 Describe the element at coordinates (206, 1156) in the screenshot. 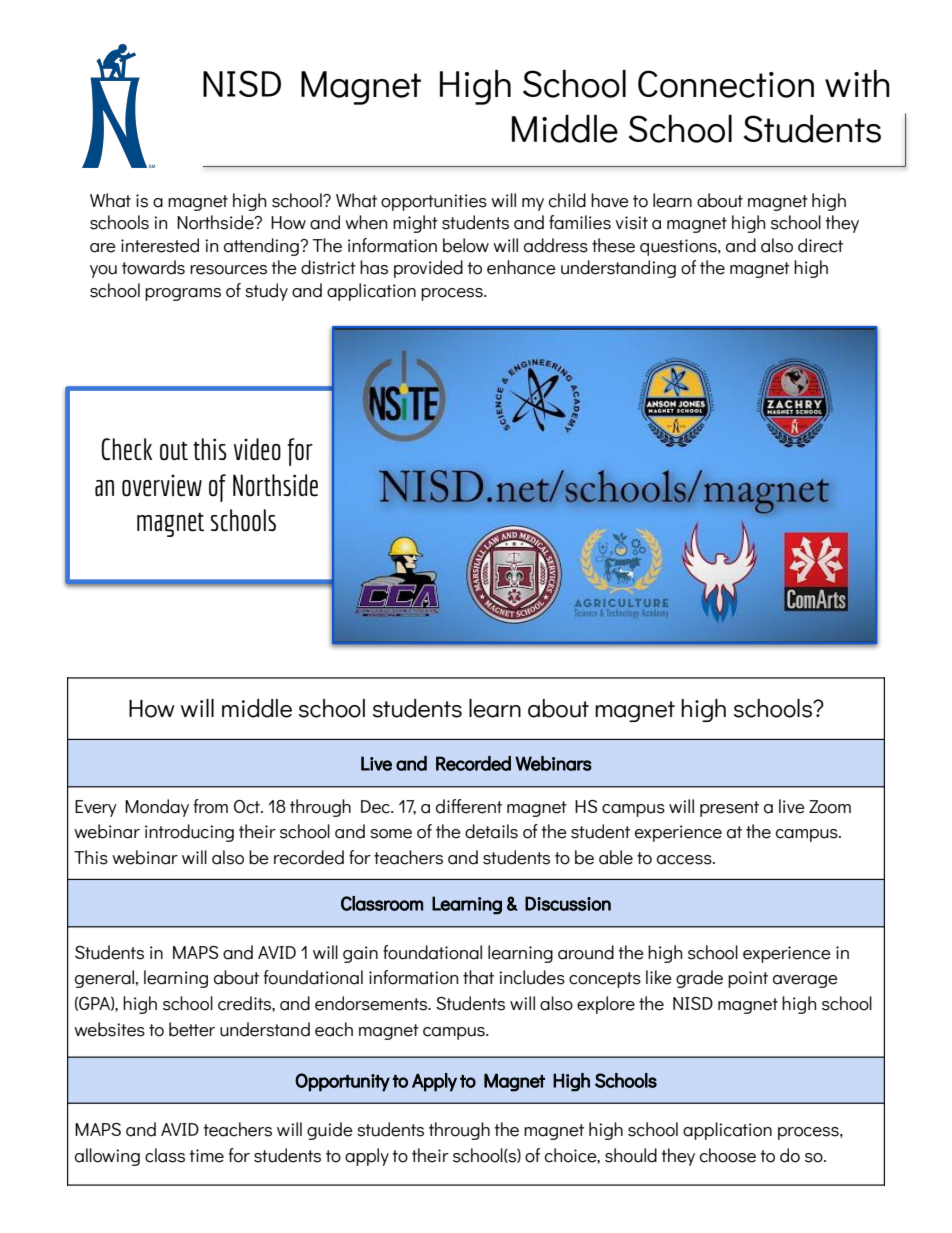

I see `time` at that location.
